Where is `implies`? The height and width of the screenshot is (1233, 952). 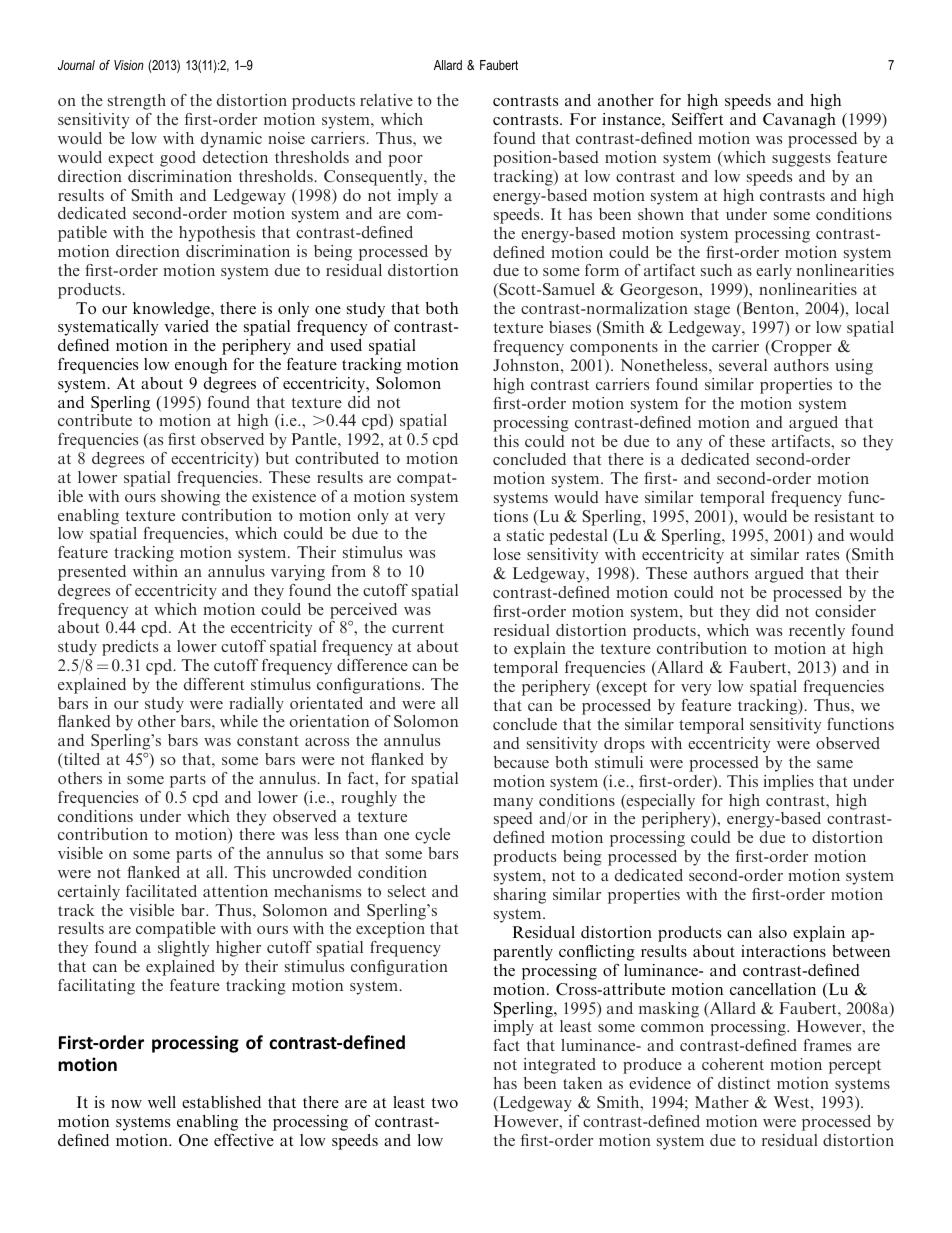
implies is located at coordinates (789, 783).
